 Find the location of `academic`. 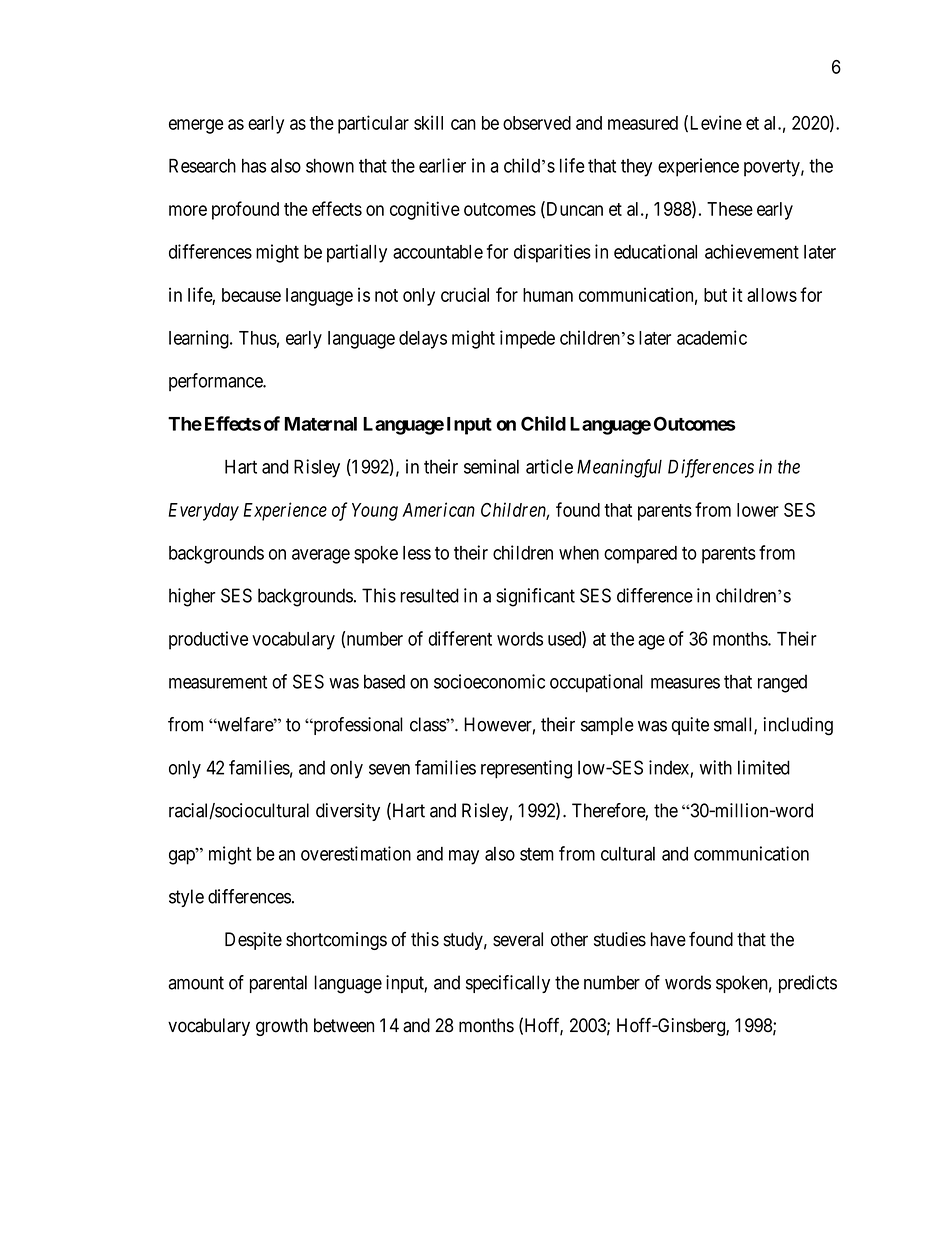

academic is located at coordinates (712, 337).
